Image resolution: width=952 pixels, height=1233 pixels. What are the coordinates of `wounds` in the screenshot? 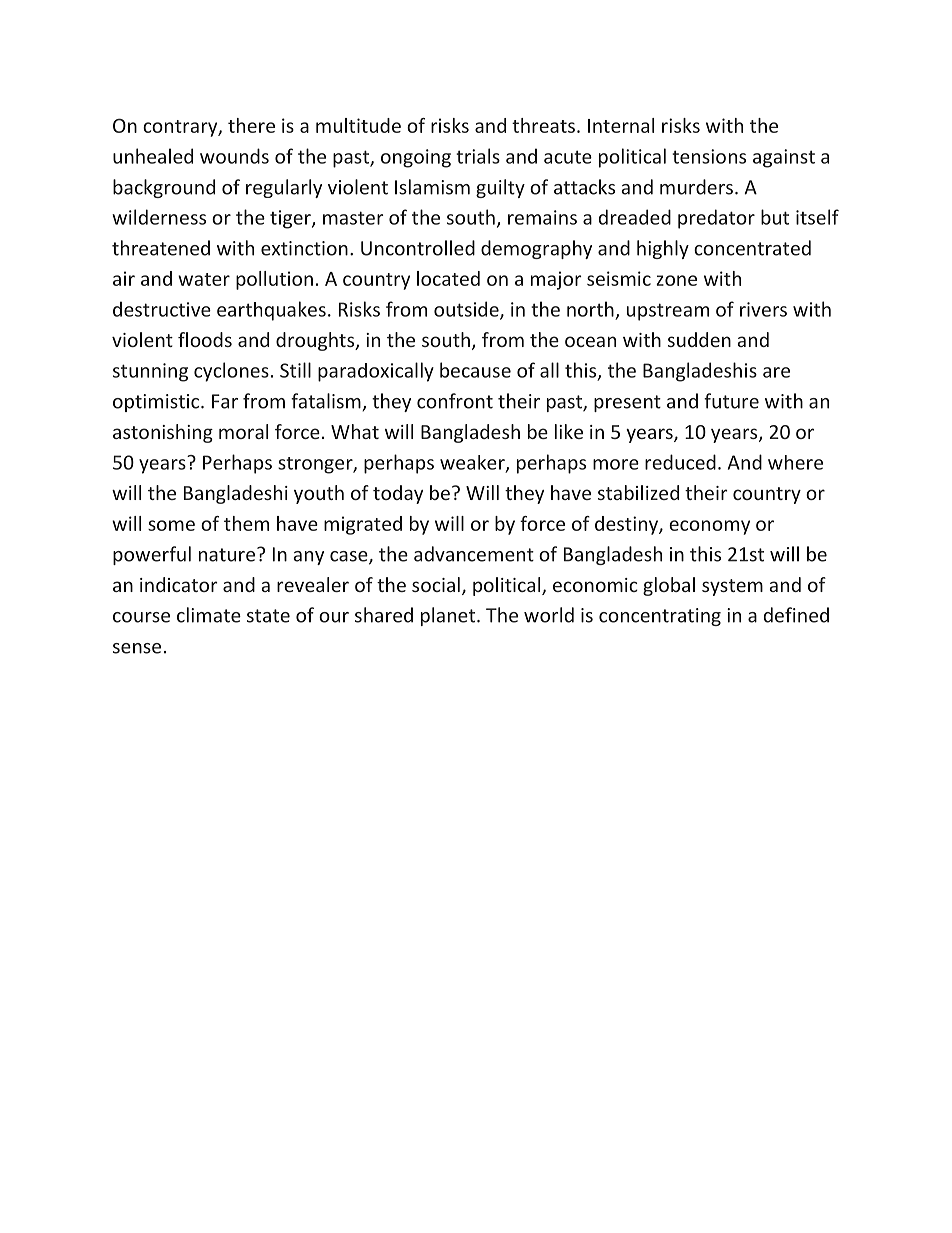 It's located at (234, 156).
